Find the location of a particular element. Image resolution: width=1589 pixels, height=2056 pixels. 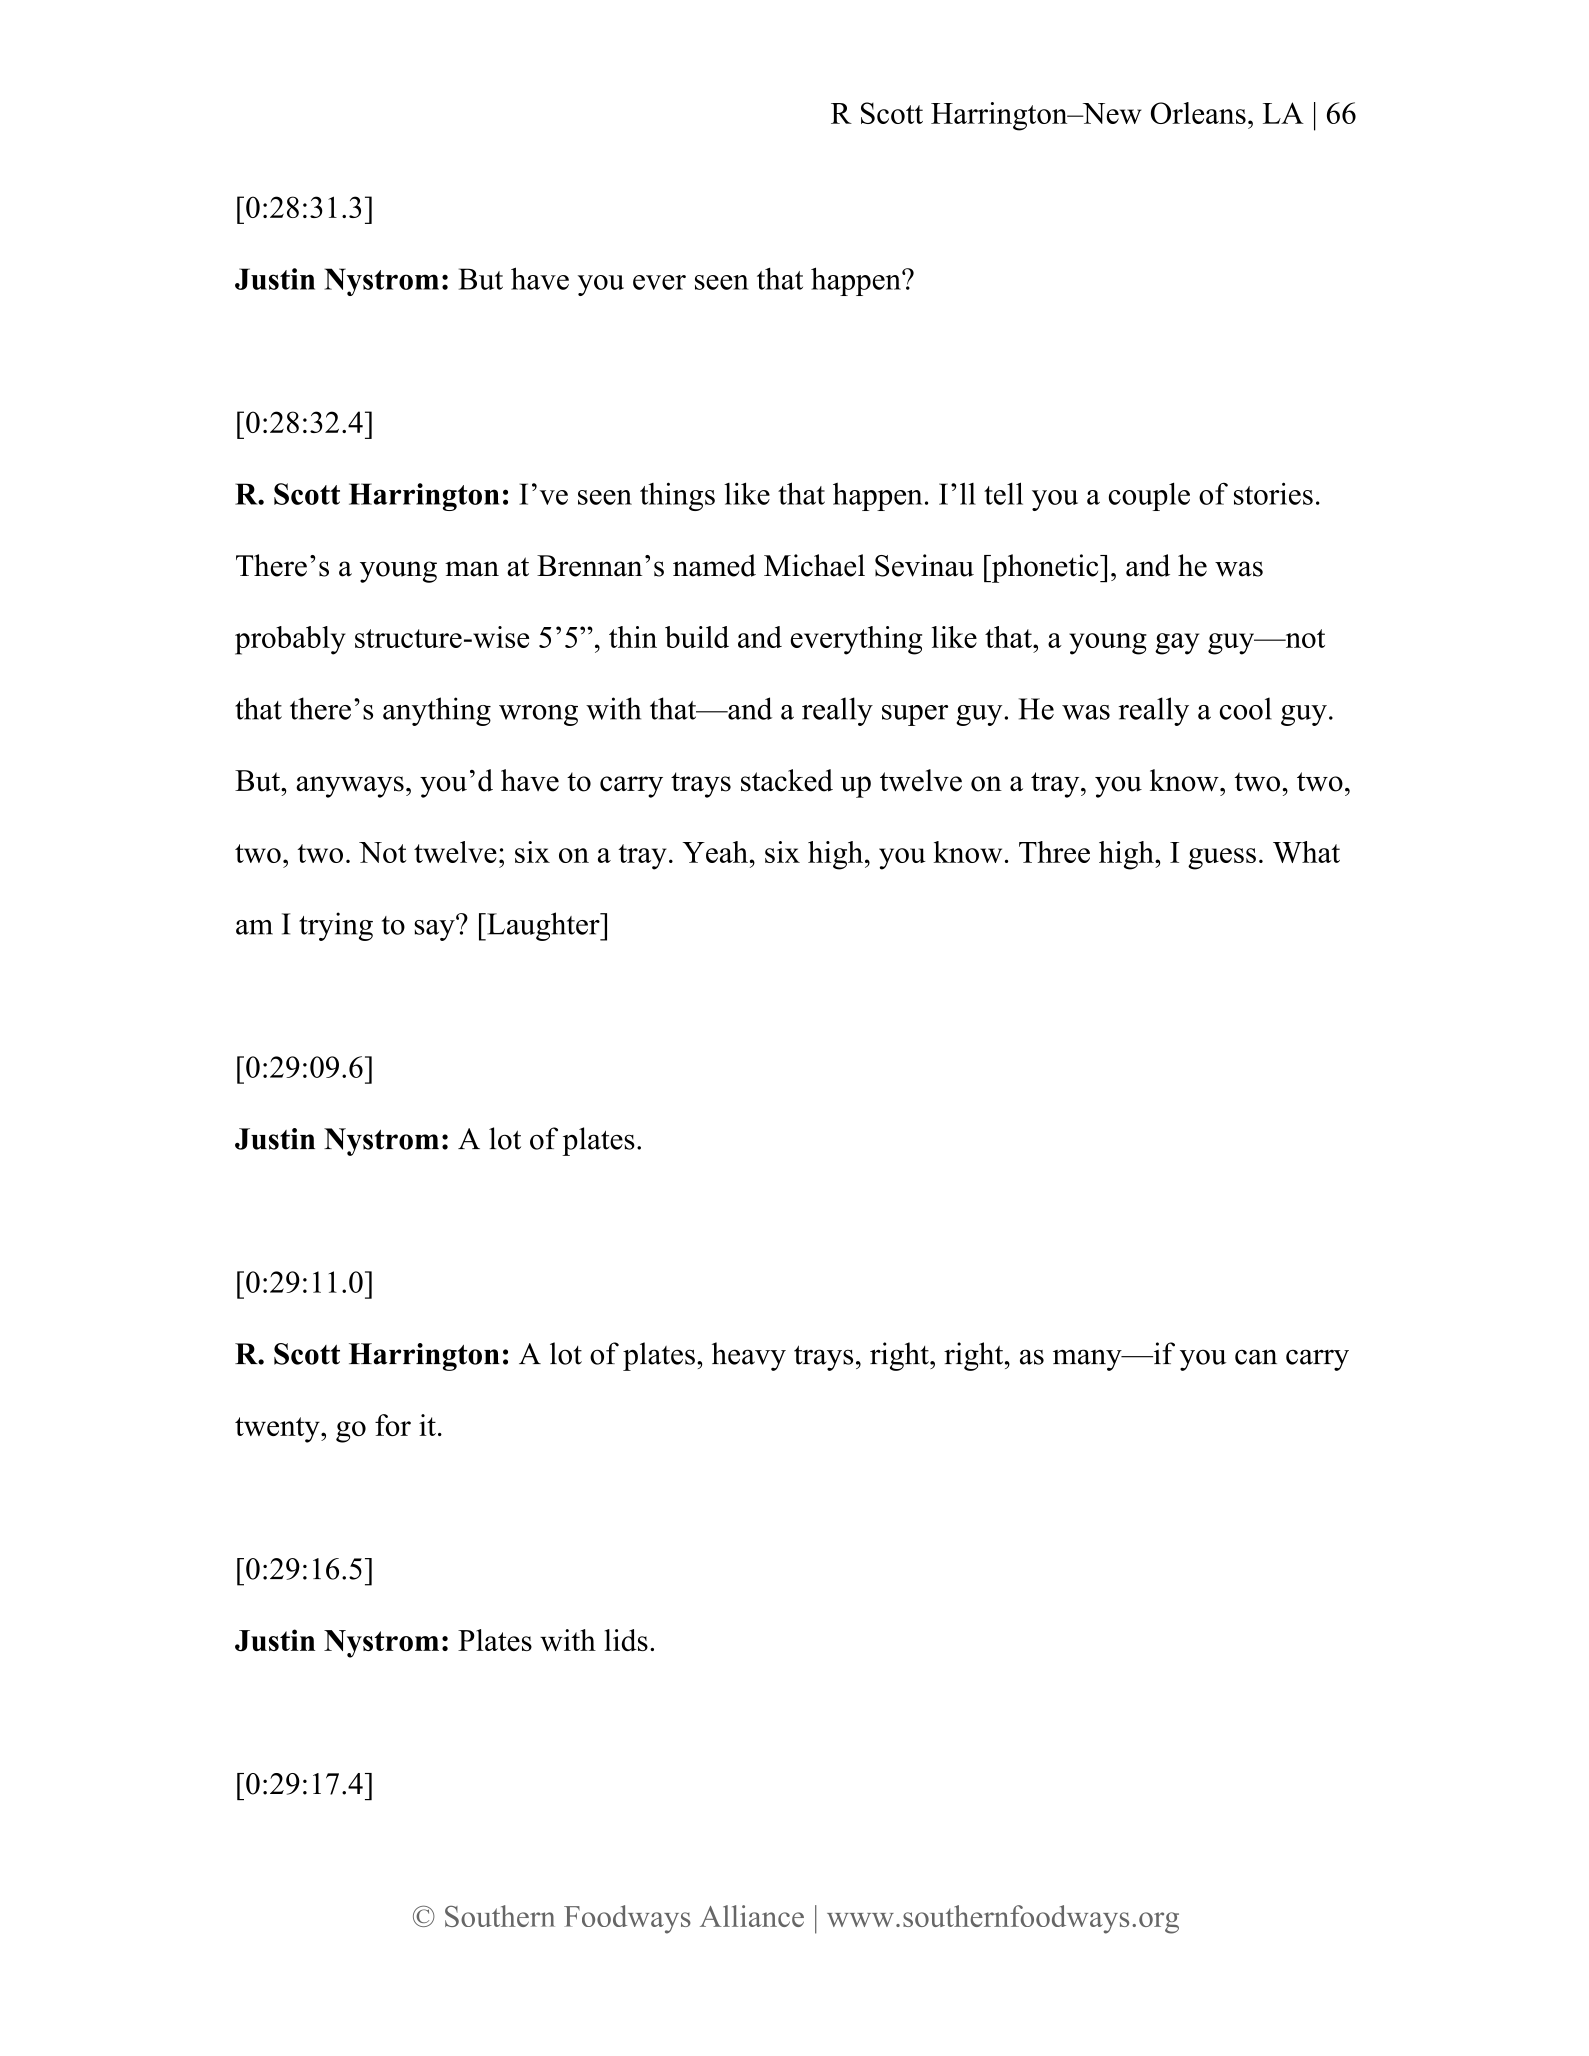

say is located at coordinates (436, 929).
